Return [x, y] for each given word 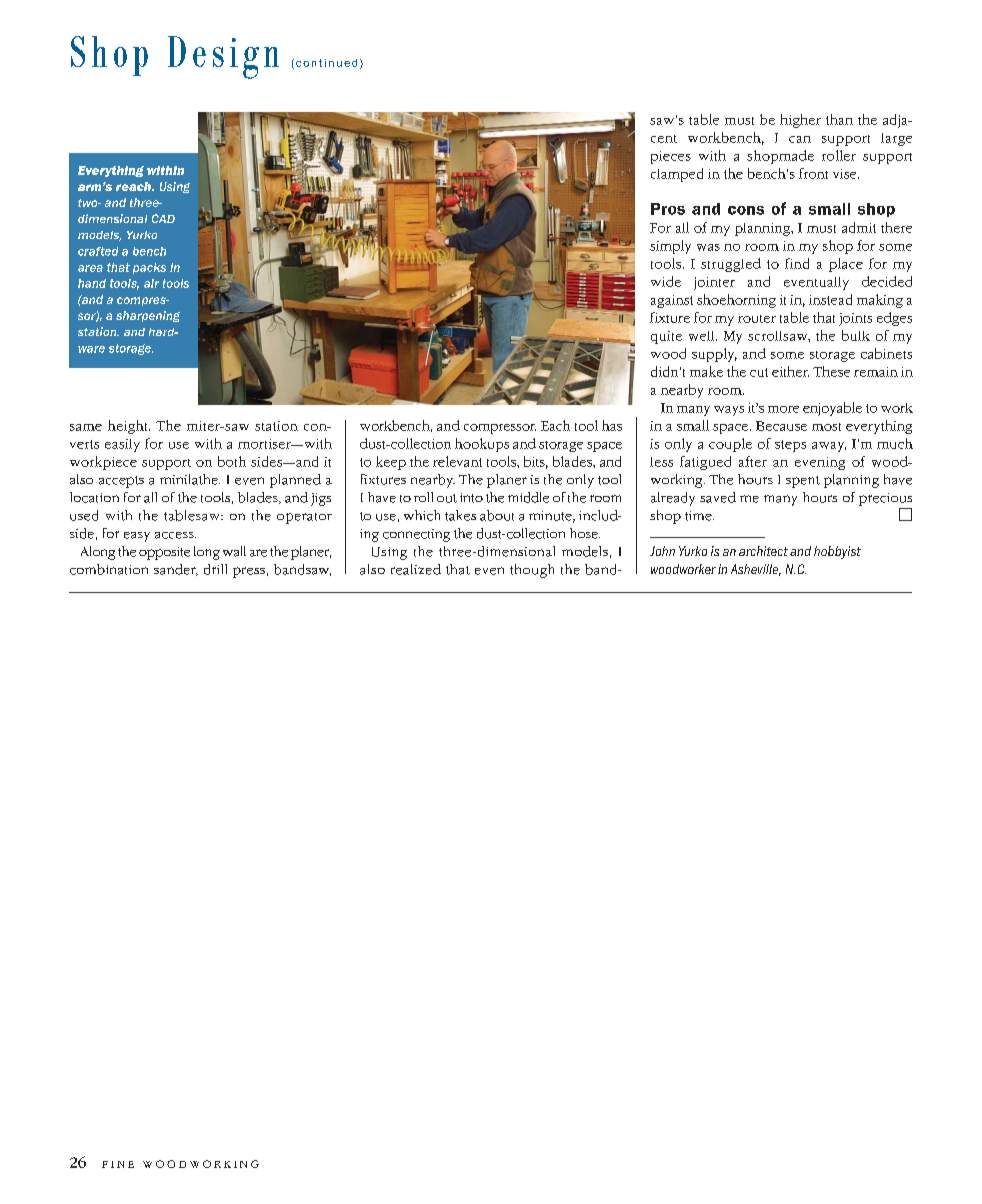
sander [176, 570]
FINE [118, 1164]
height [129, 427]
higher [800, 121]
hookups [482, 445]
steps [790, 446]
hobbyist [837, 552]
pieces [671, 157]
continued [326, 63]
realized [416, 569]
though [532, 571]
